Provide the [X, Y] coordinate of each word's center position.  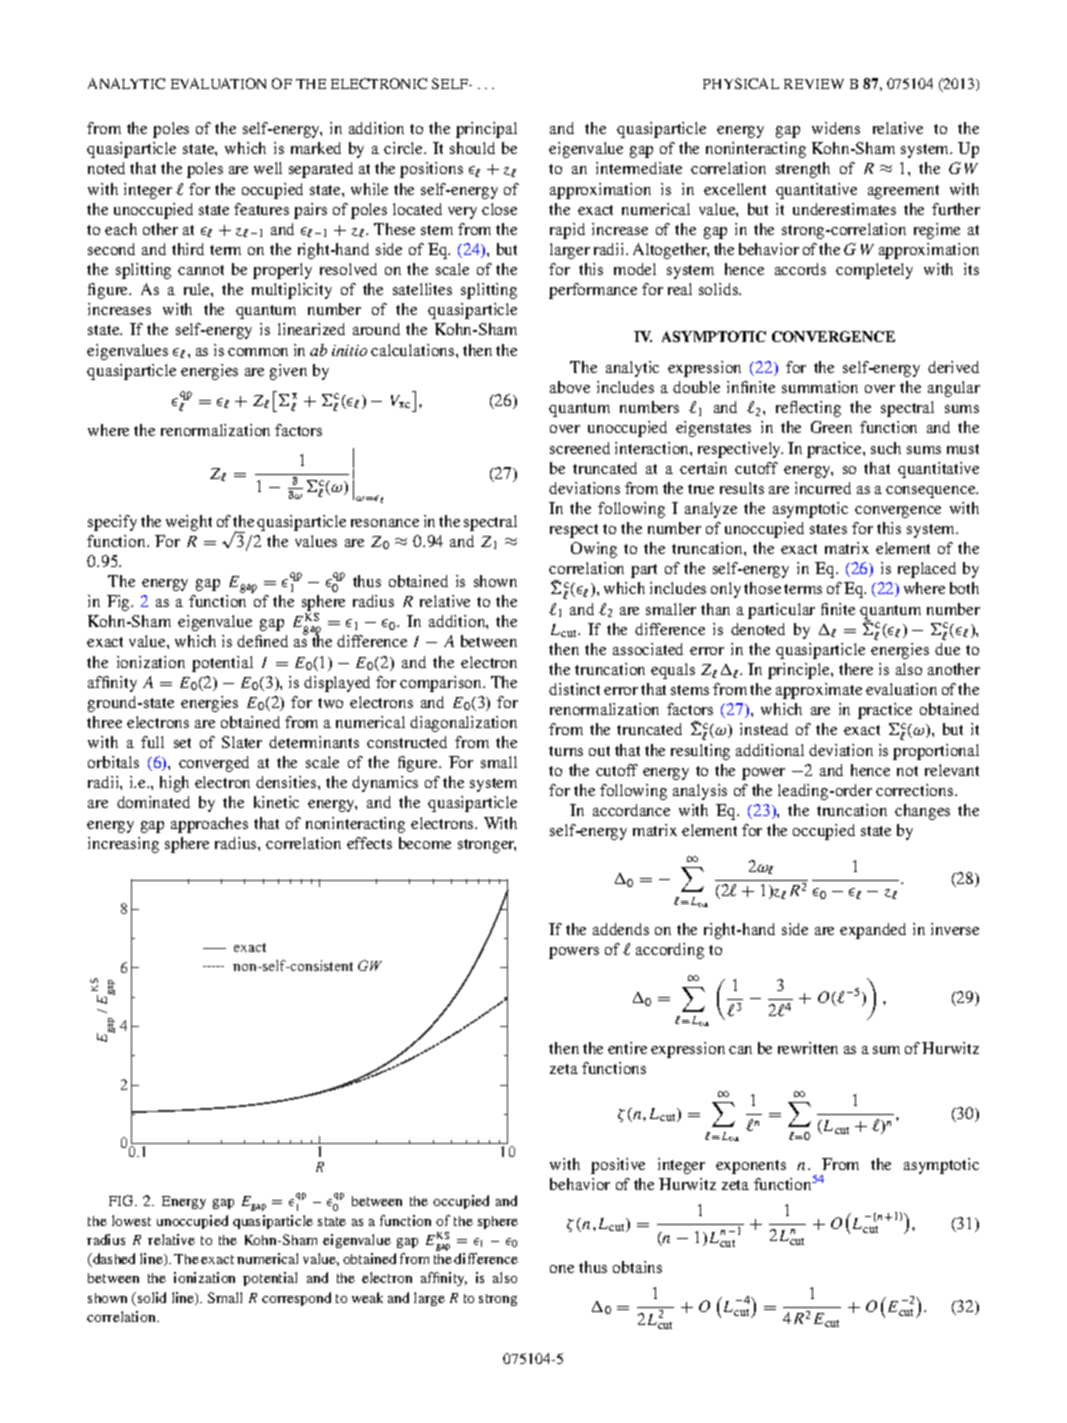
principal [486, 130]
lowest [131, 1220]
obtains [637, 1267]
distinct [574, 689]
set [182, 743]
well [268, 168]
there [856, 669]
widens [836, 128]
